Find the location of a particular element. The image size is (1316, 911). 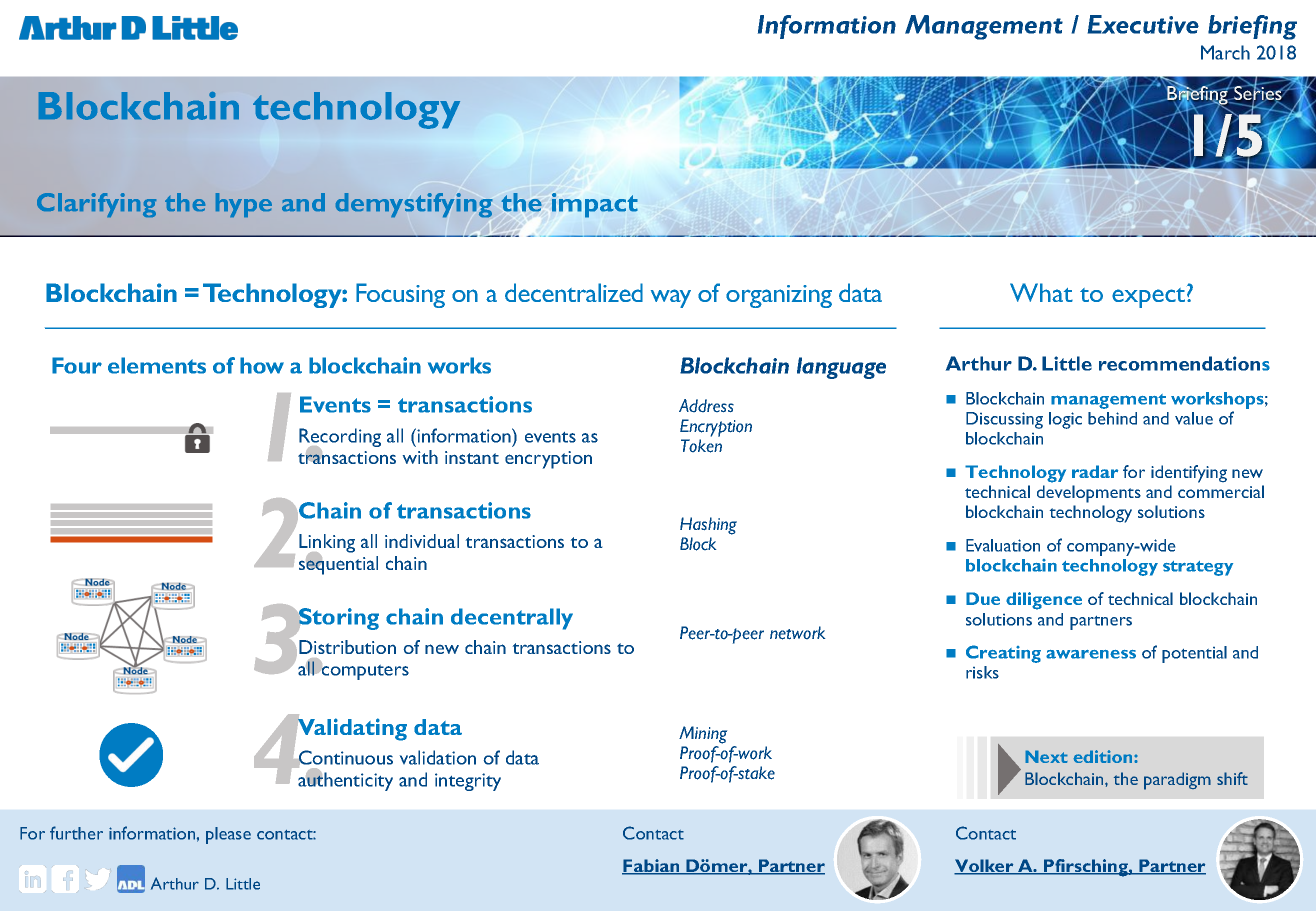

please is located at coordinates (228, 835).
